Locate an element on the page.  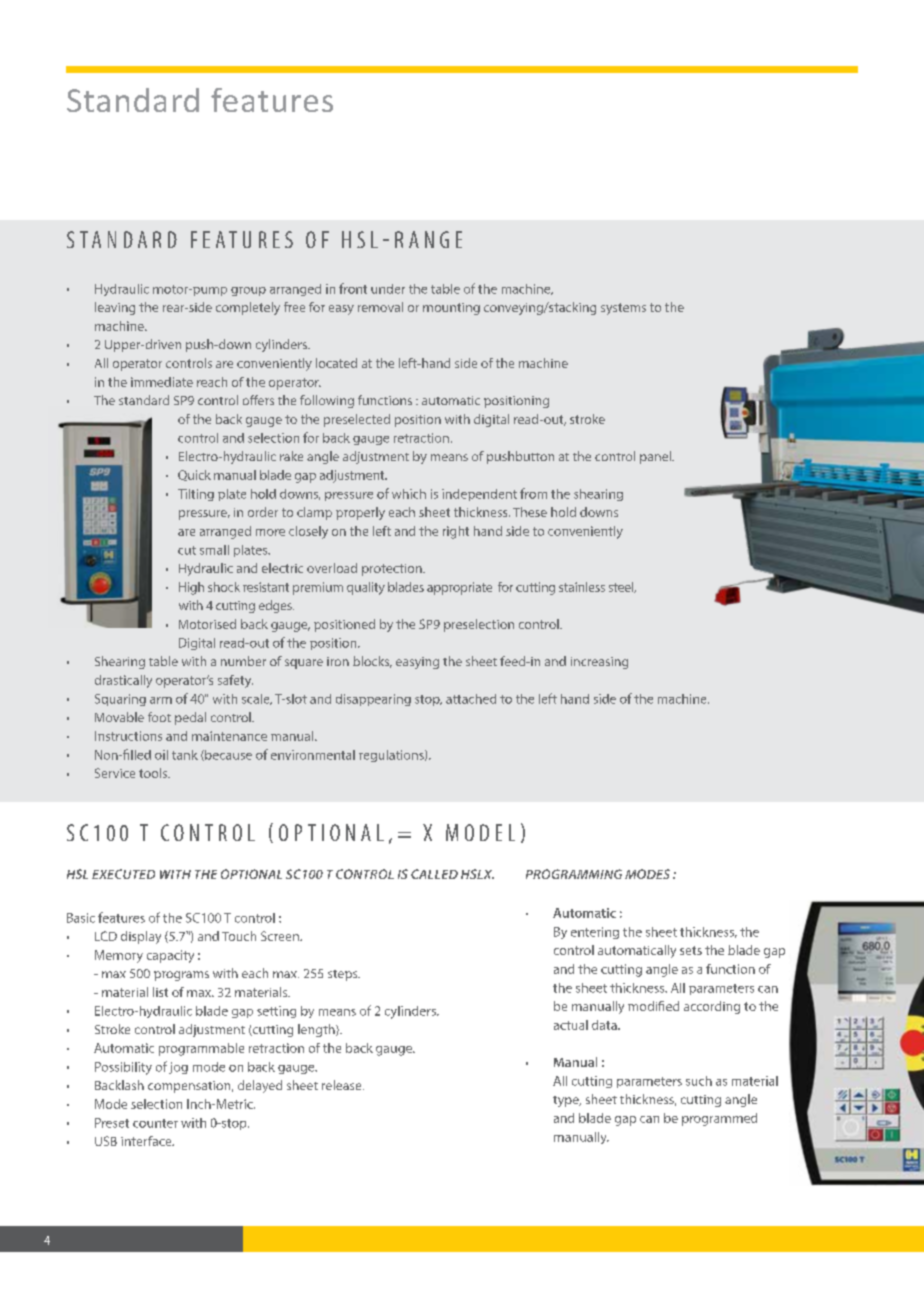
removal is located at coordinates (380, 307).
